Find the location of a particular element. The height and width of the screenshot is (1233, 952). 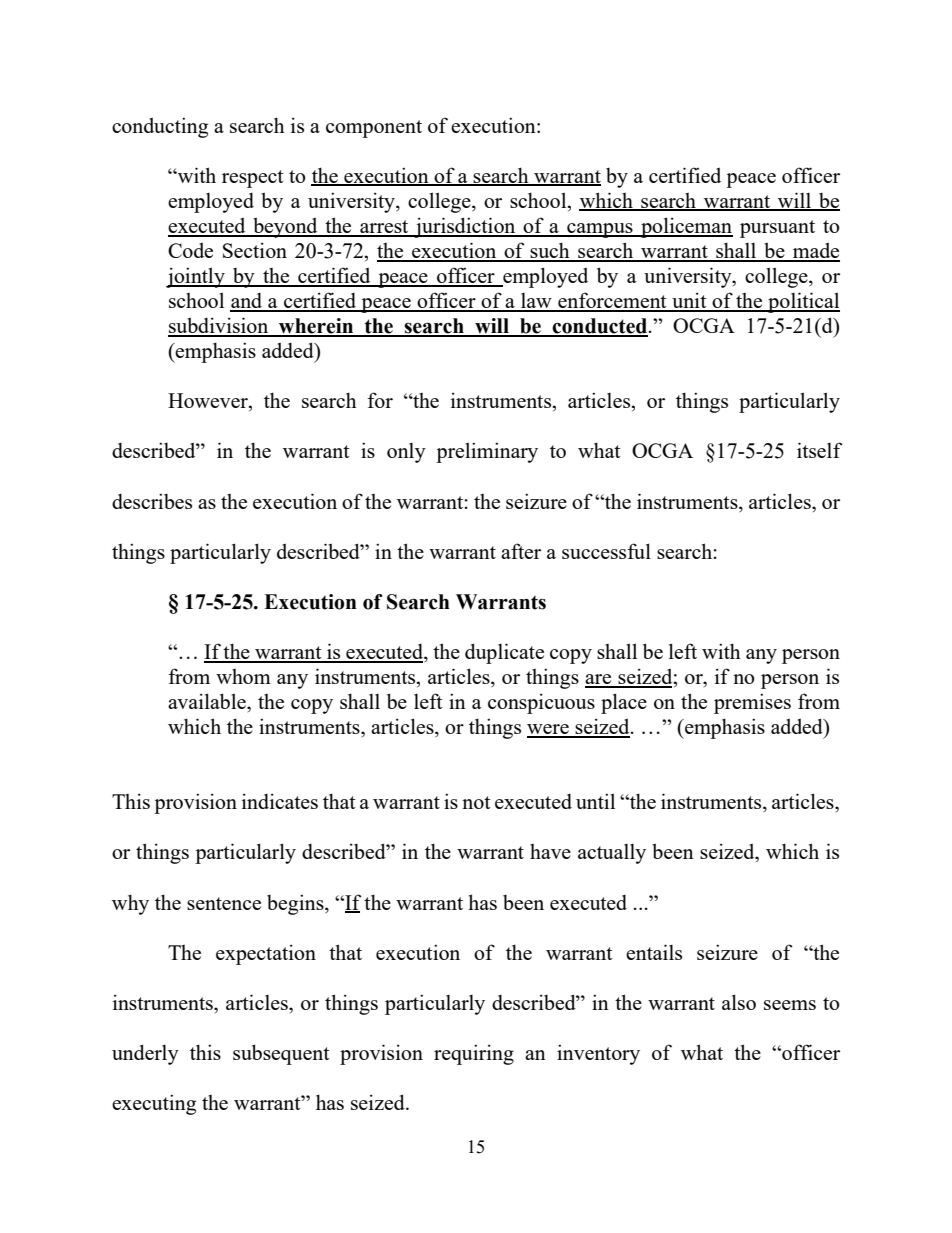

whom is located at coordinates (243, 676).
